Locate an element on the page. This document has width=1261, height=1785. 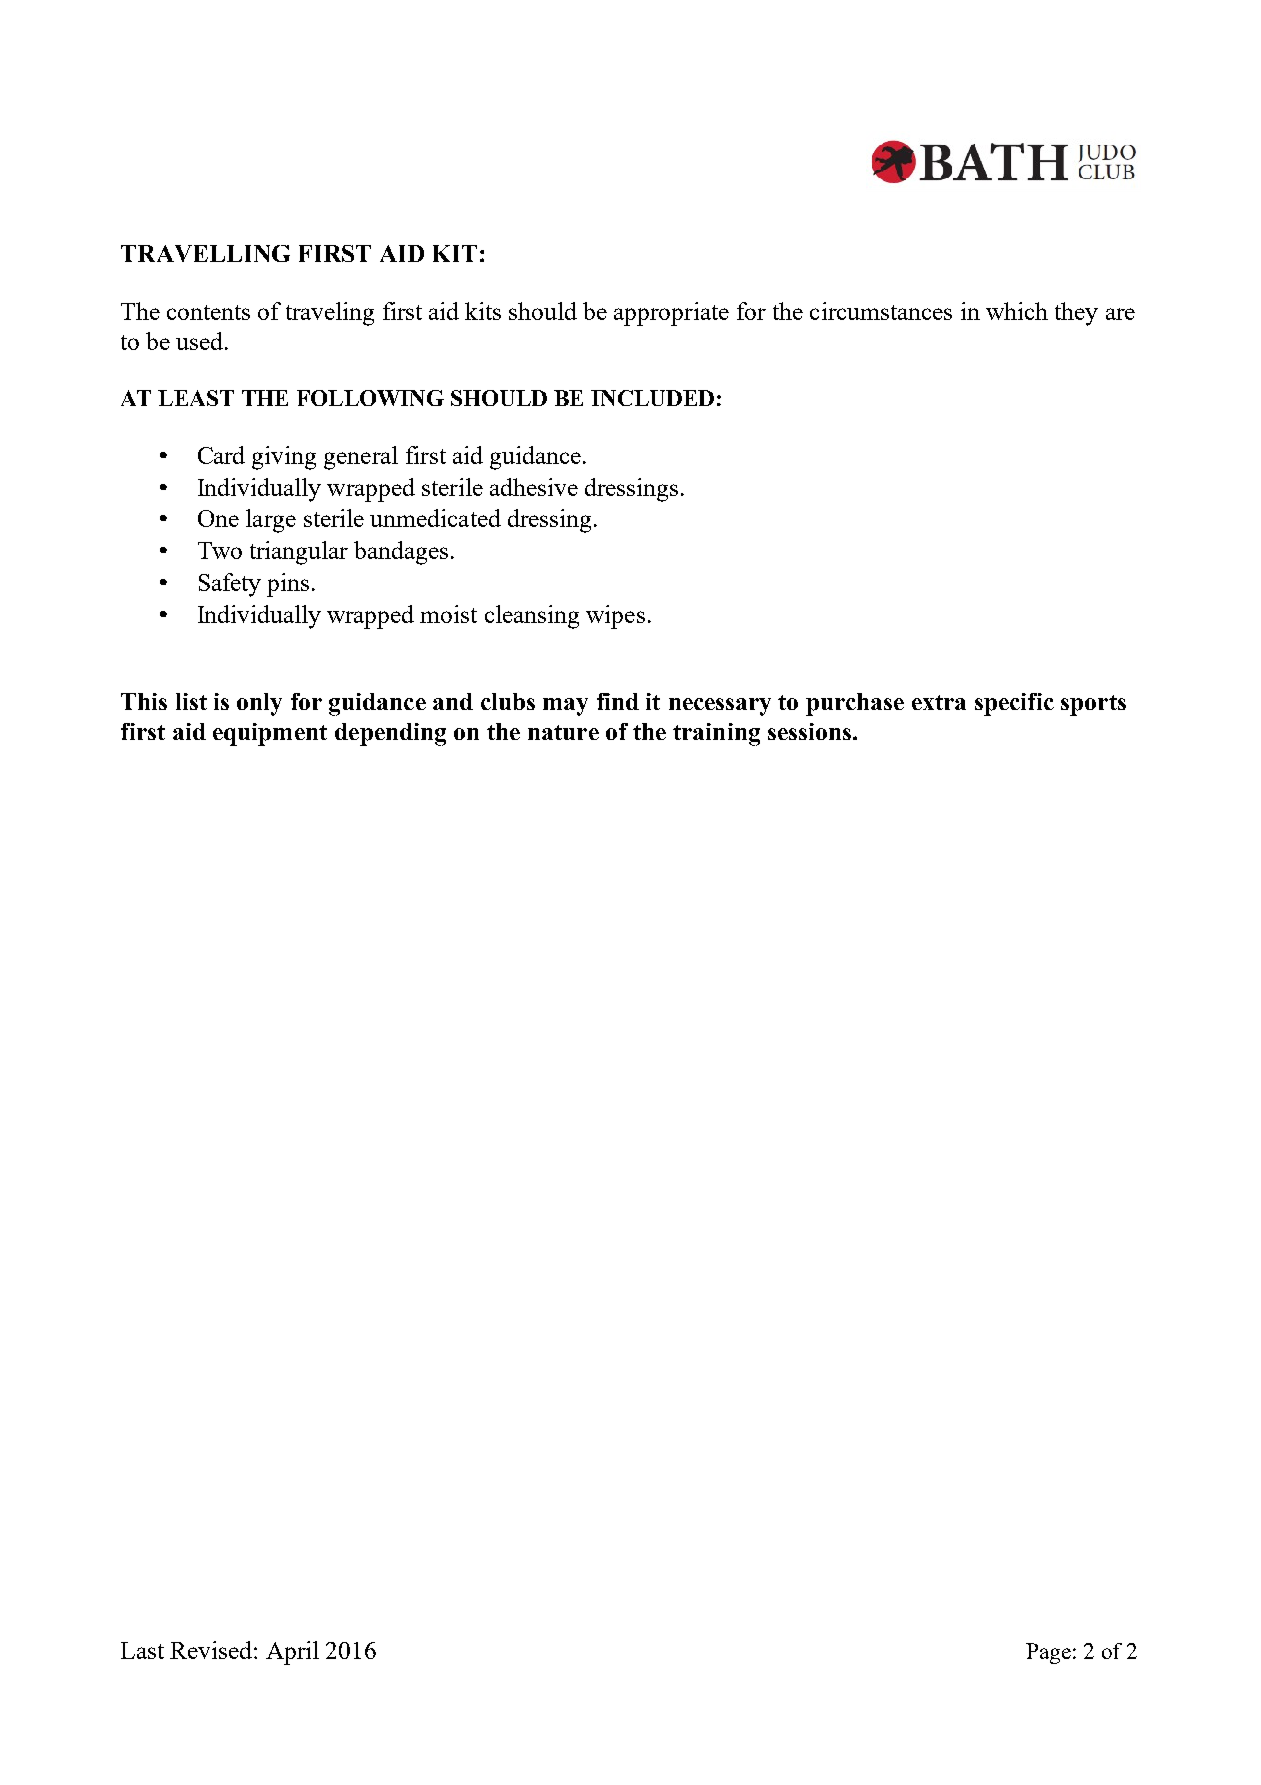
nature is located at coordinates (563, 732).
